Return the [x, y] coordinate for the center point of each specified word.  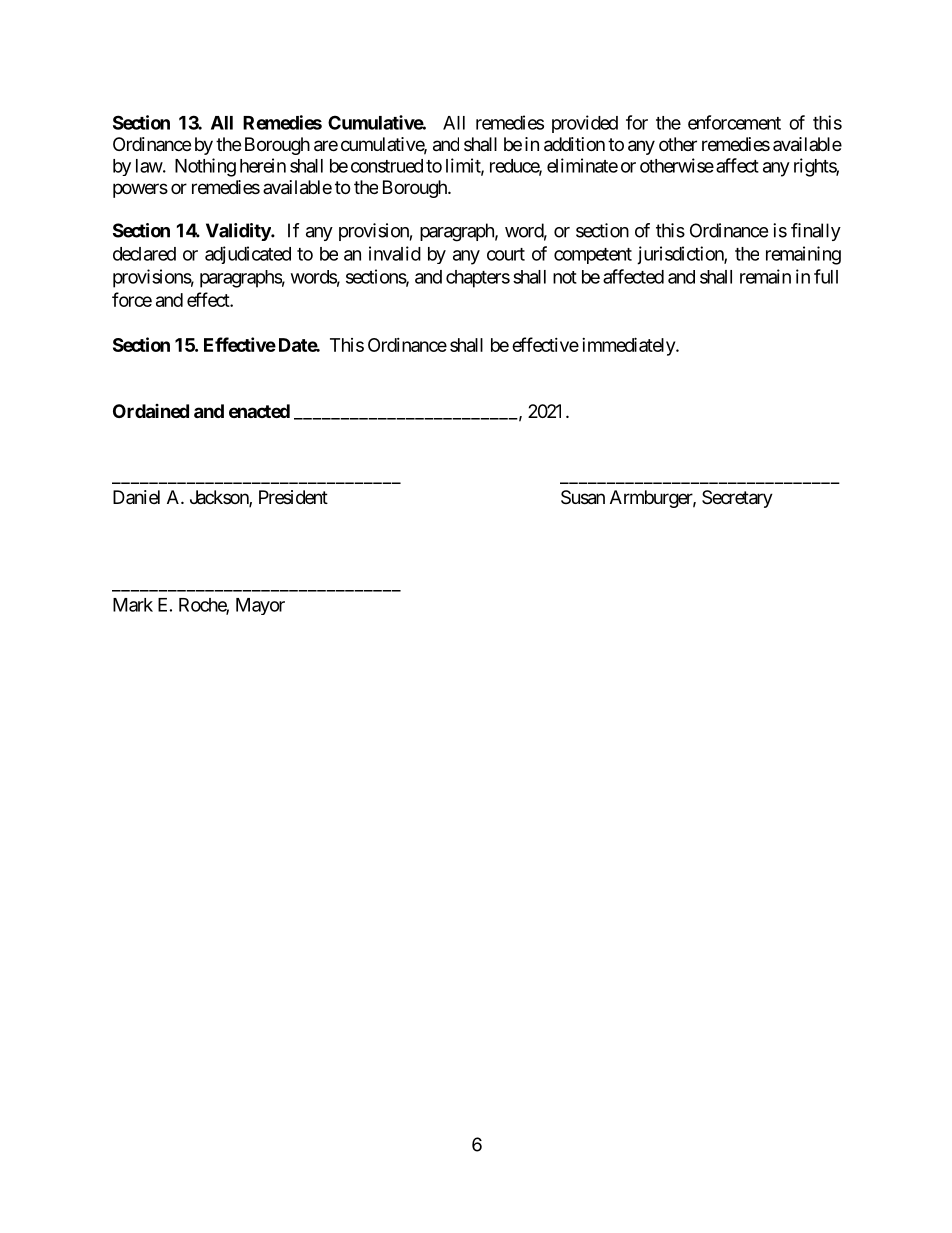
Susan [583, 497]
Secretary [737, 499]
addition [574, 144]
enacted [259, 411]
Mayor [260, 606]
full [826, 276]
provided [585, 124]
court [506, 254]
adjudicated [248, 255]
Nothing [205, 167]
